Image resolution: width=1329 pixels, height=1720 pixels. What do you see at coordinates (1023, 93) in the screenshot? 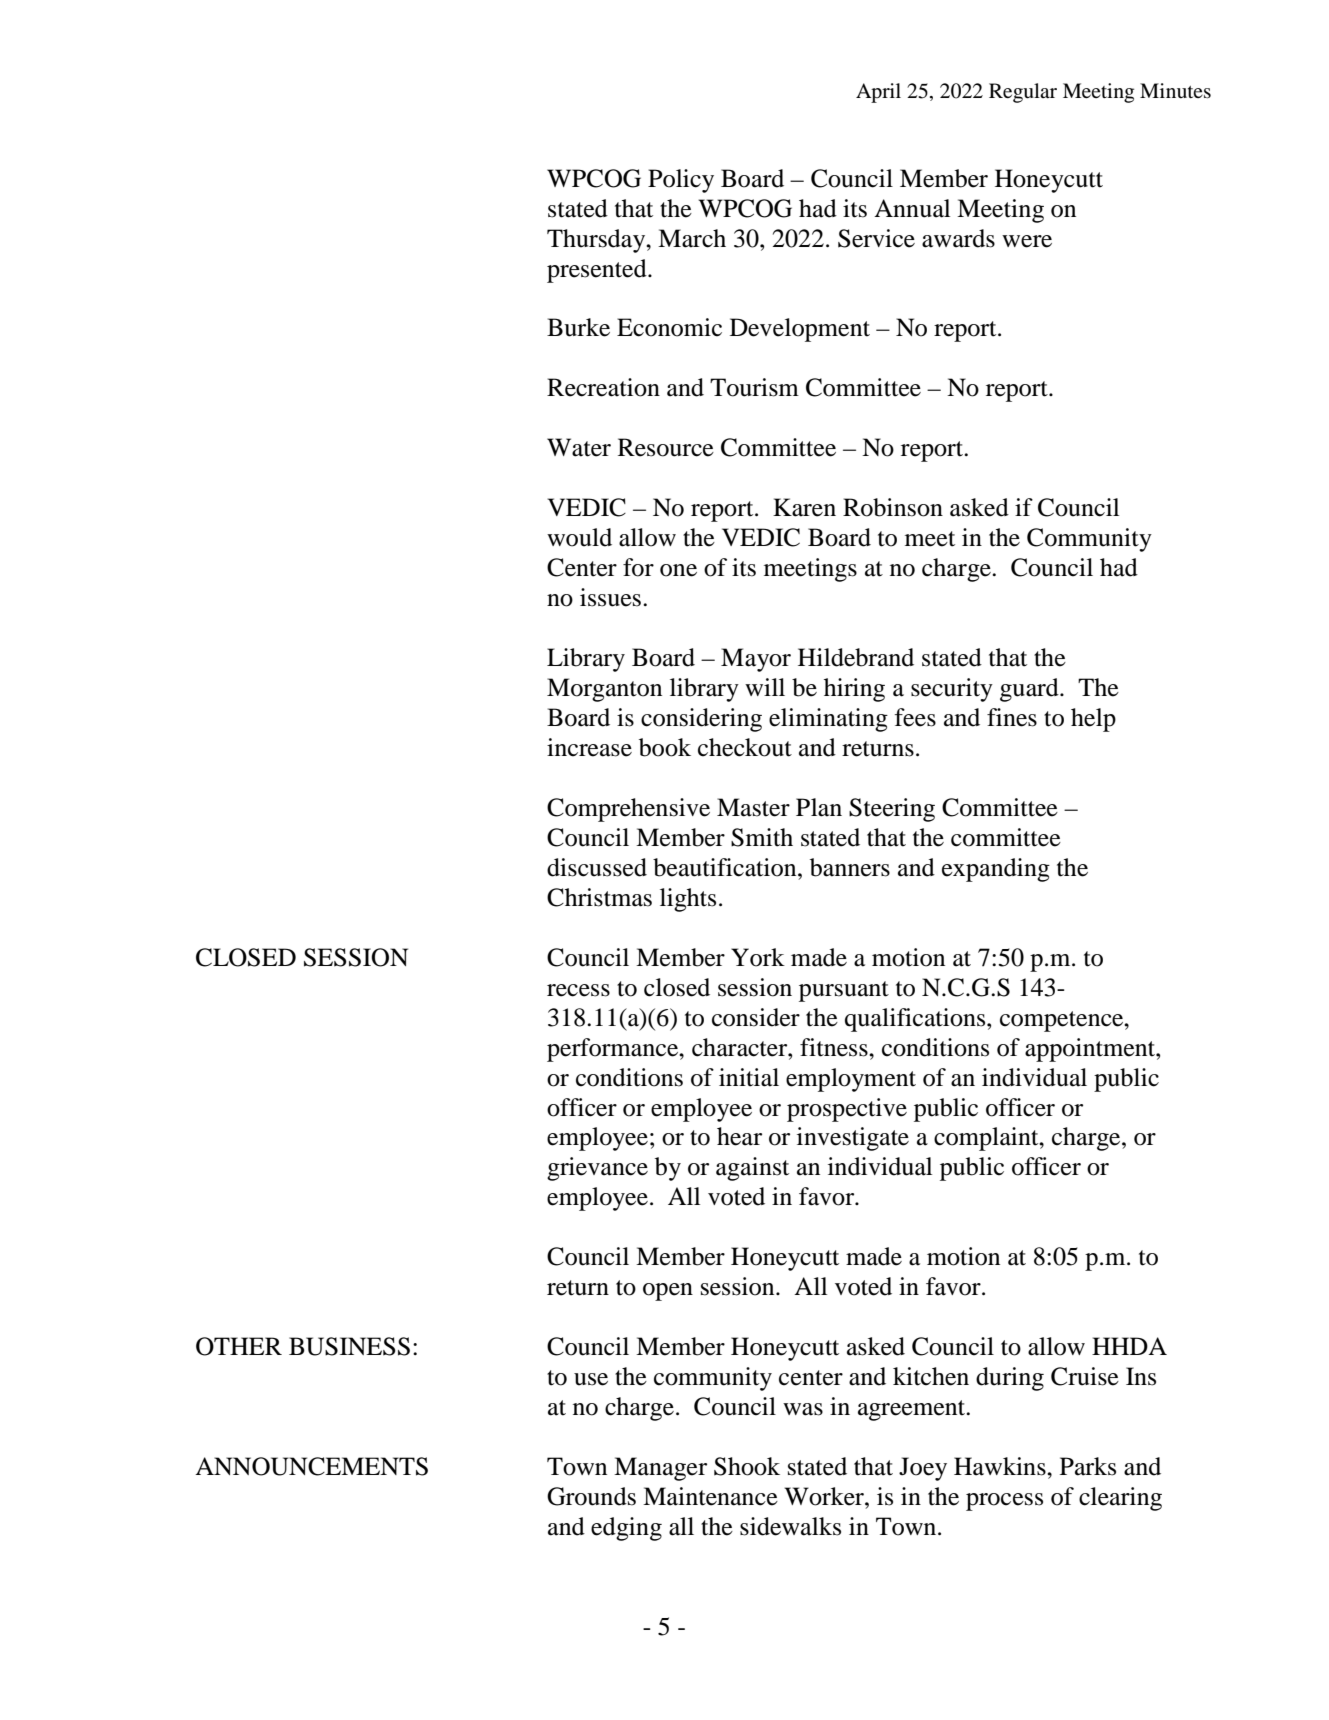
I see `Regular` at bounding box center [1023, 93].
